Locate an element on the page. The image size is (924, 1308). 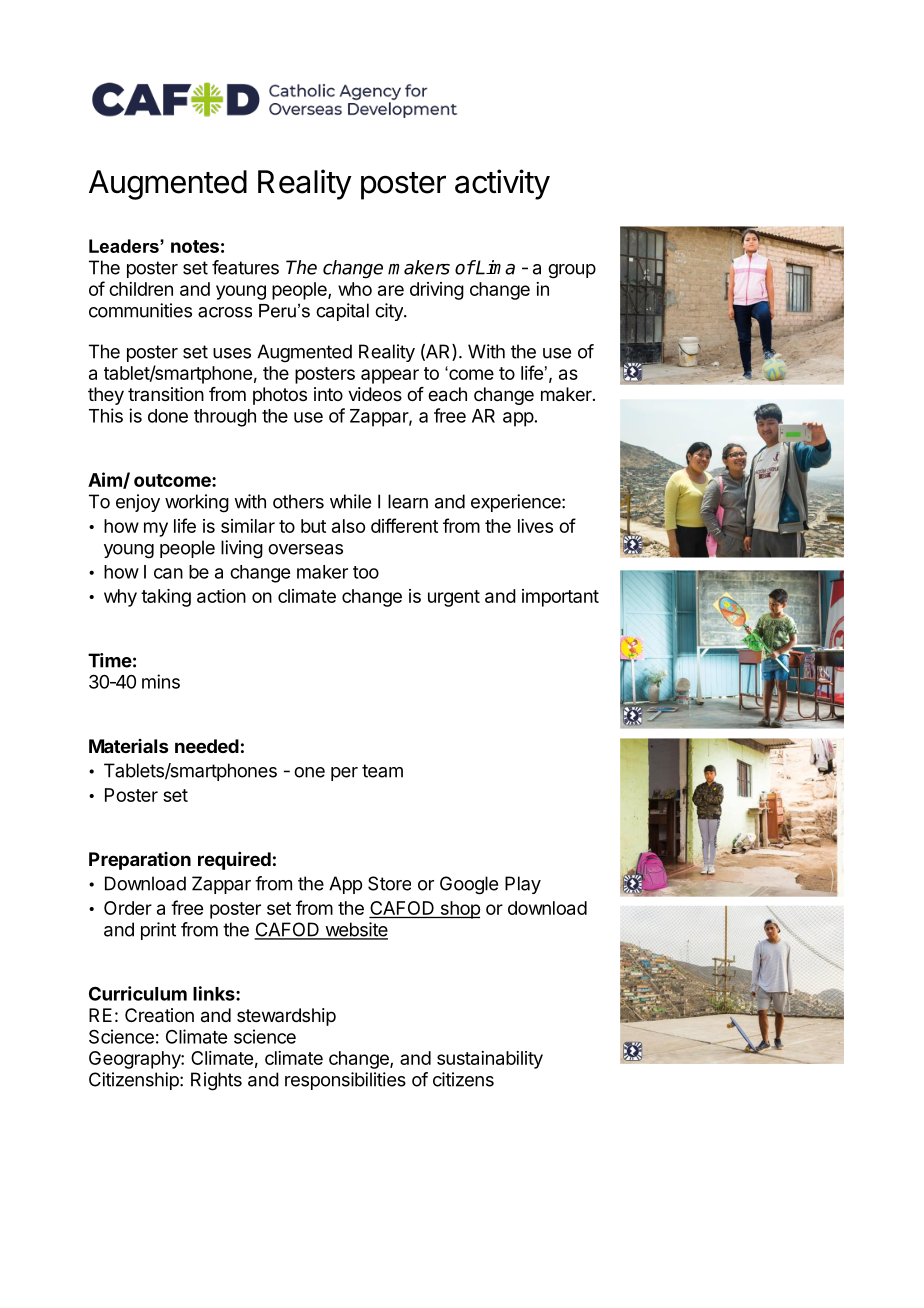
Preparation is located at coordinates (140, 861).
